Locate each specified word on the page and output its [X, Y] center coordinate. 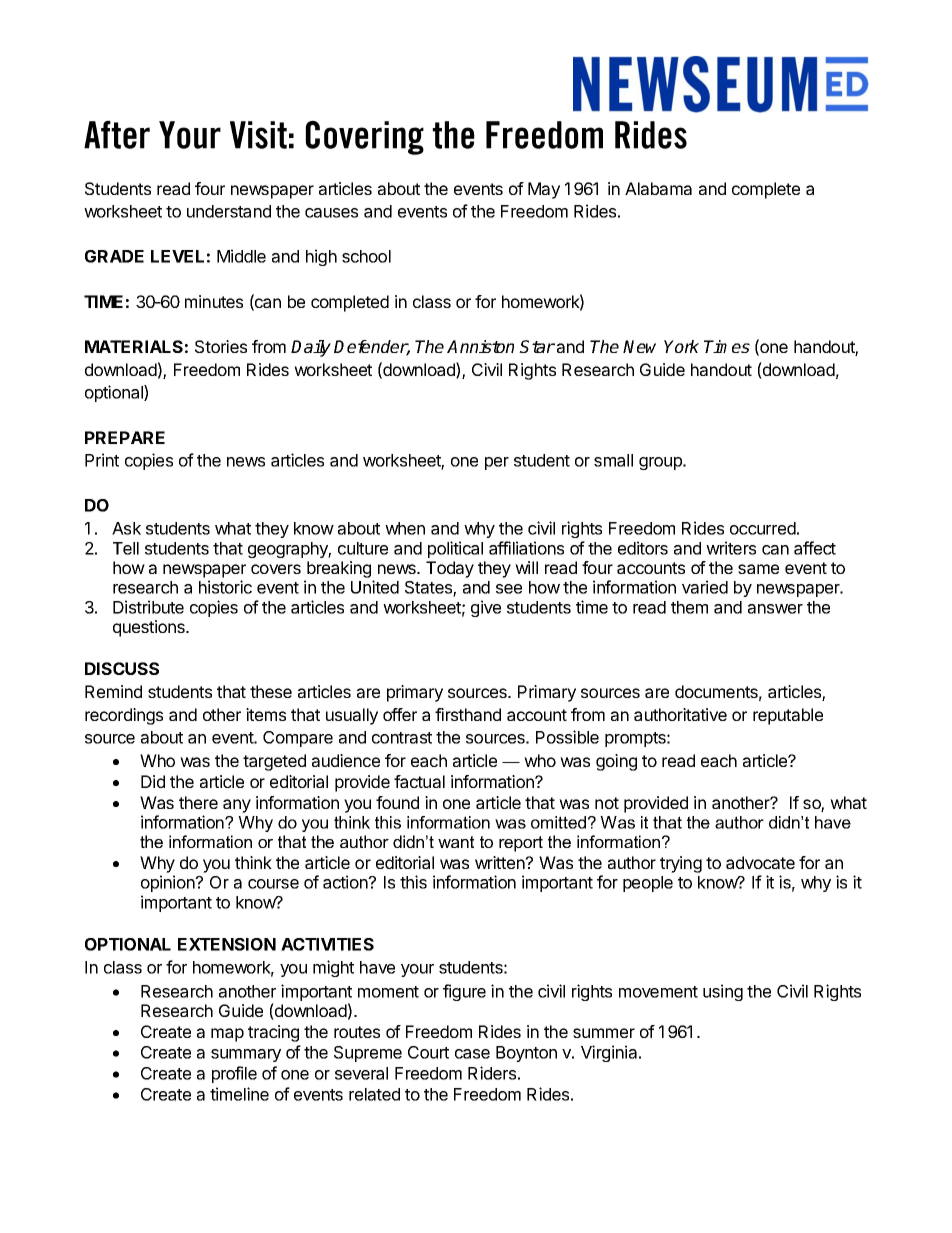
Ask [126, 528]
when [405, 528]
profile [234, 1074]
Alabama [658, 188]
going [616, 762]
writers [731, 548]
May [544, 190]
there [198, 802]
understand [229, 211]
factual [419, 781]
